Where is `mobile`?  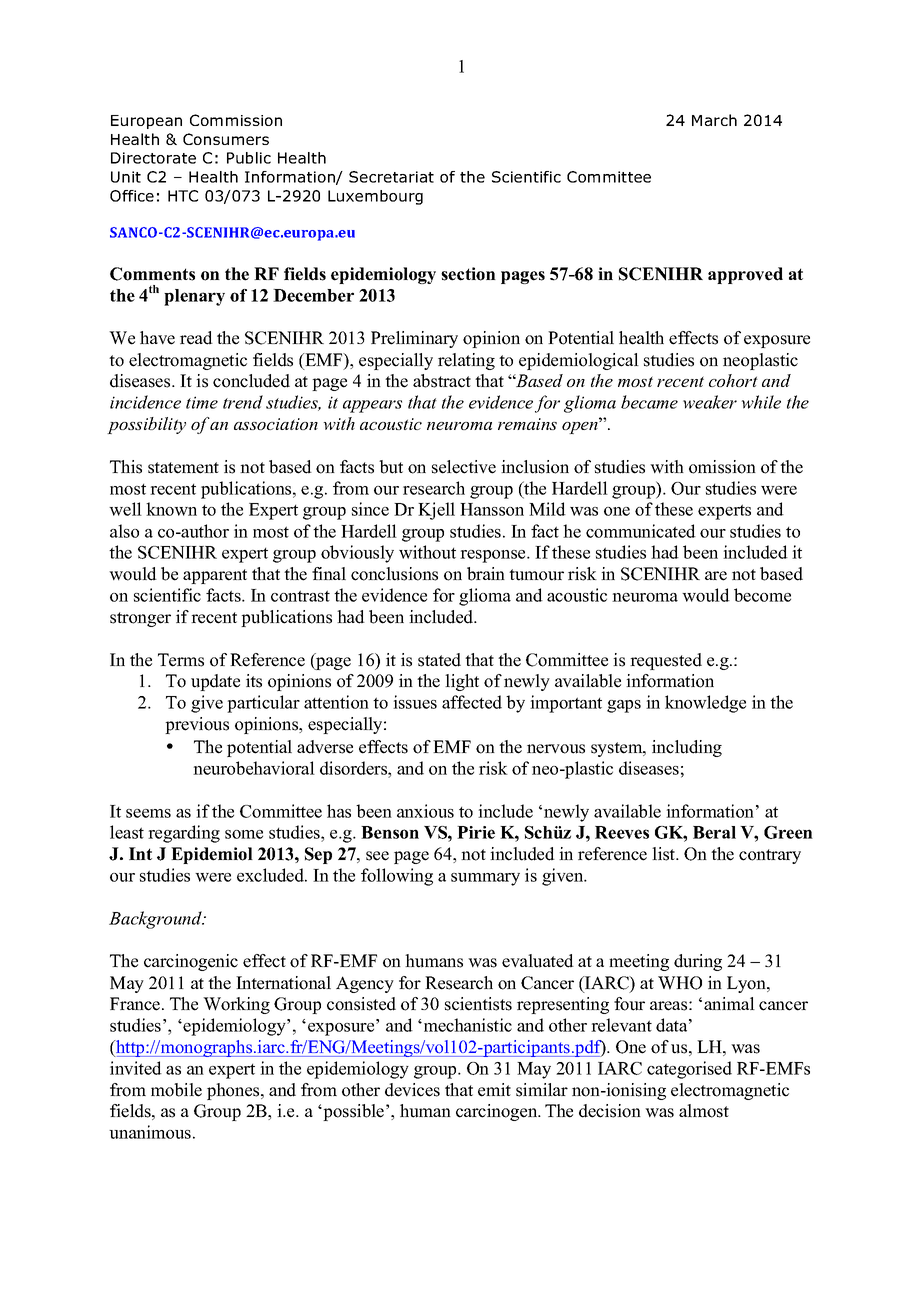
mobile is located at coordinates (176, 1090).
